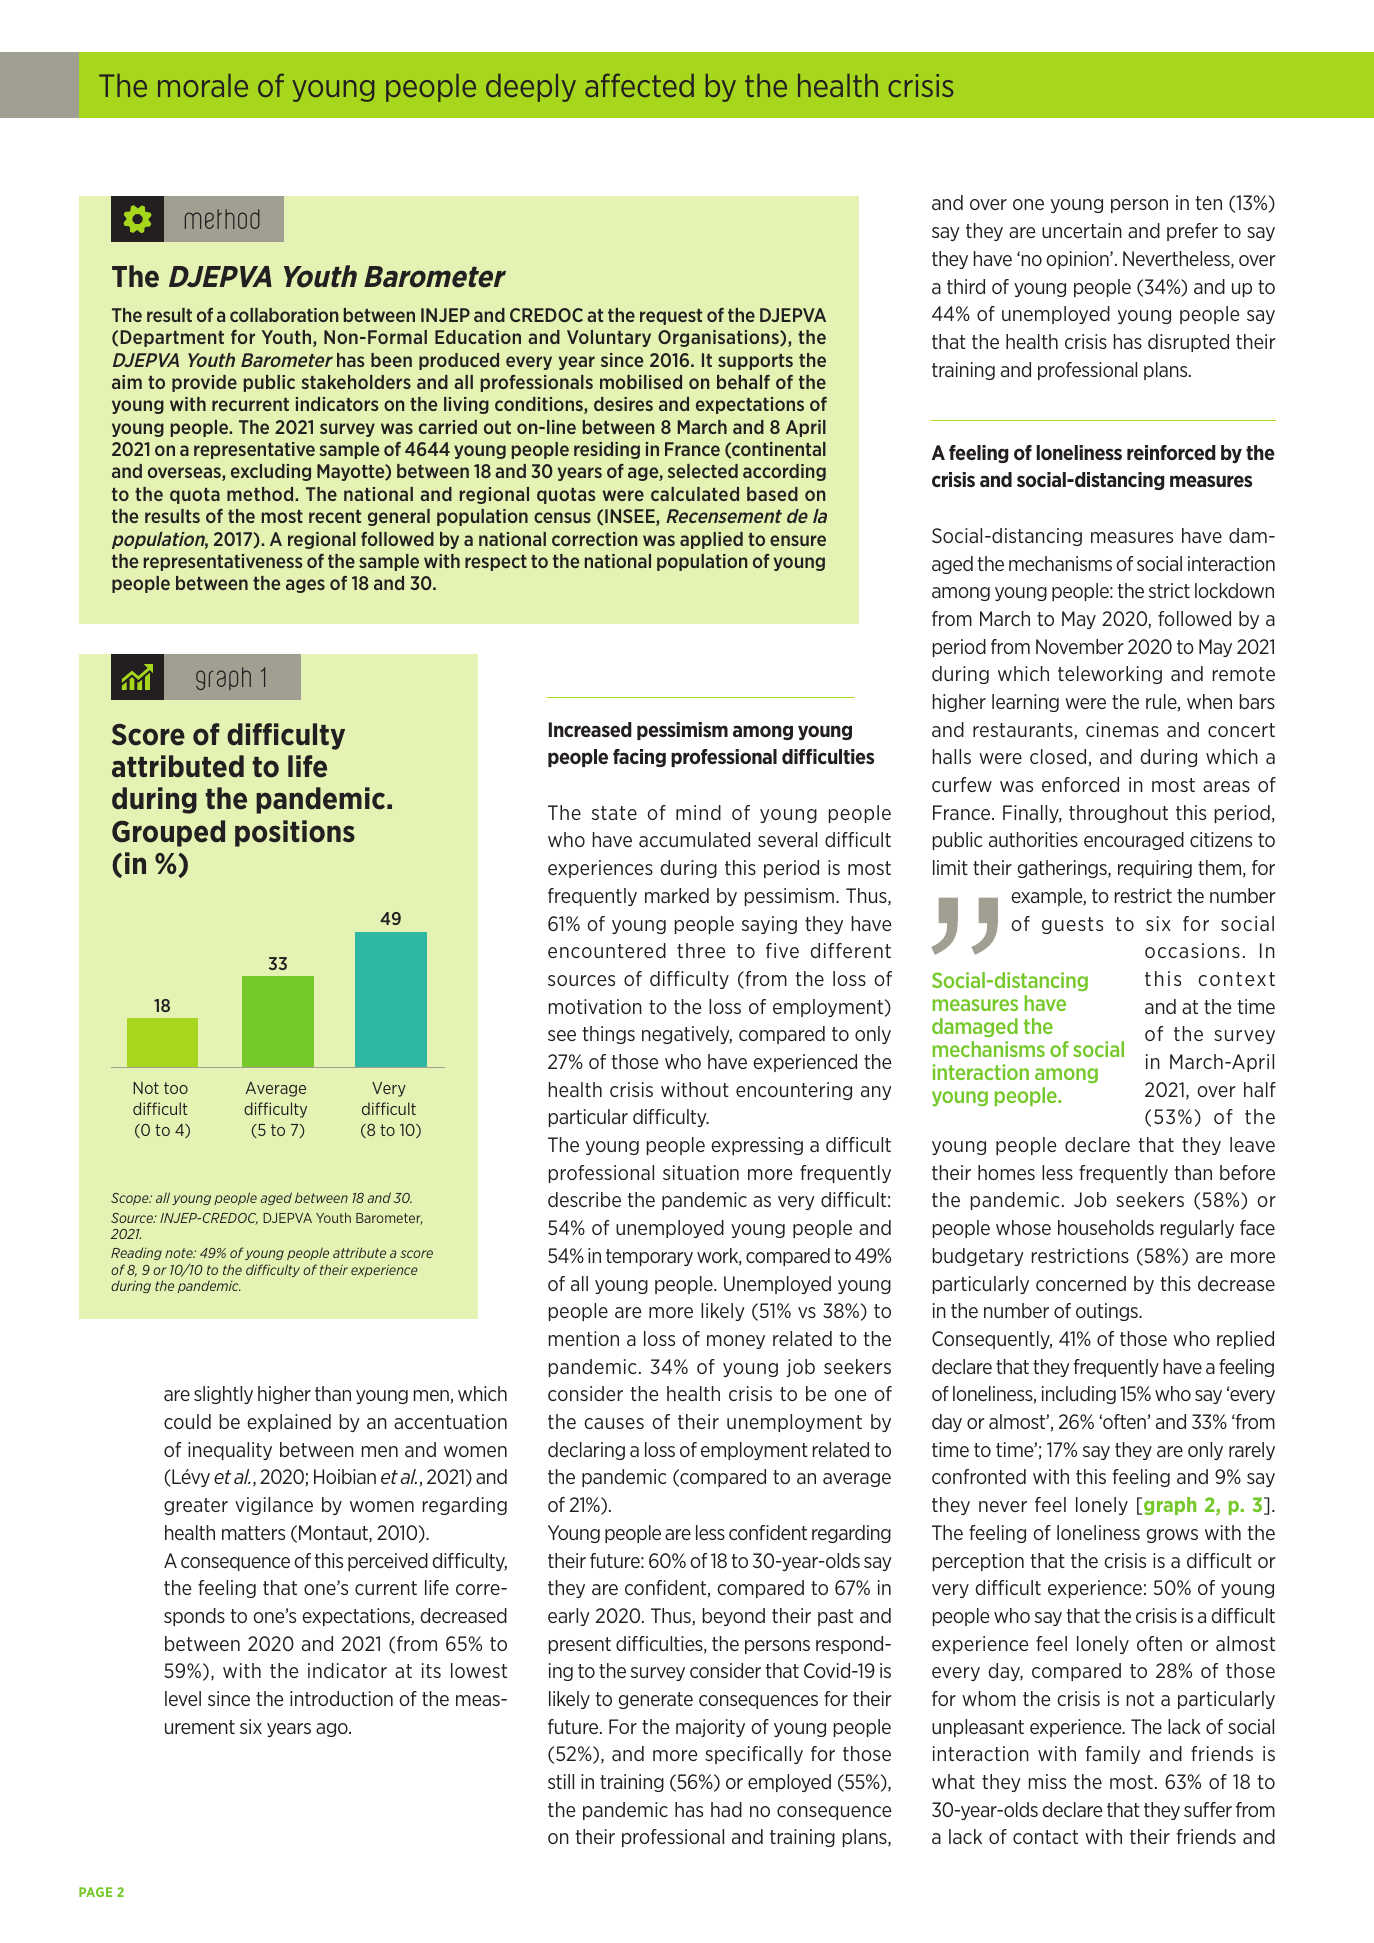 This document has width=1374, height=1943. What do you see at coordinates (639, 85) in the document?
I see `affected` at bounding box center [639, 85].
